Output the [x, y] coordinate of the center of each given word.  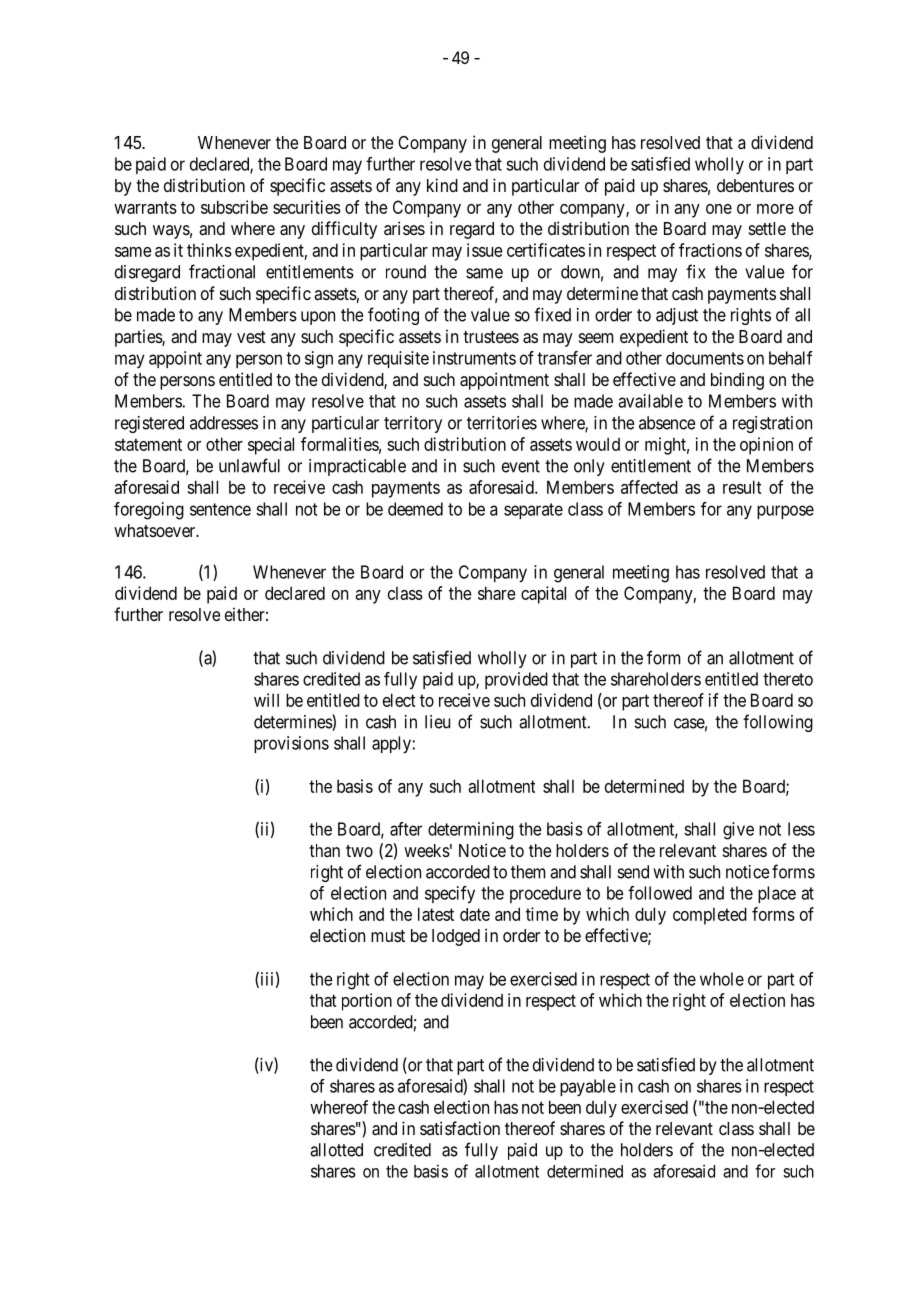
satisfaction [460, 1128]
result [742, 487]
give [738, 831]
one [719, 209]
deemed [415, 509]
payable [588, 1087]
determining [471, 831]
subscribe [234, 207]
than [324, 850]
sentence [220, 509]
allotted [336, 1150]
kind [442, 185]
